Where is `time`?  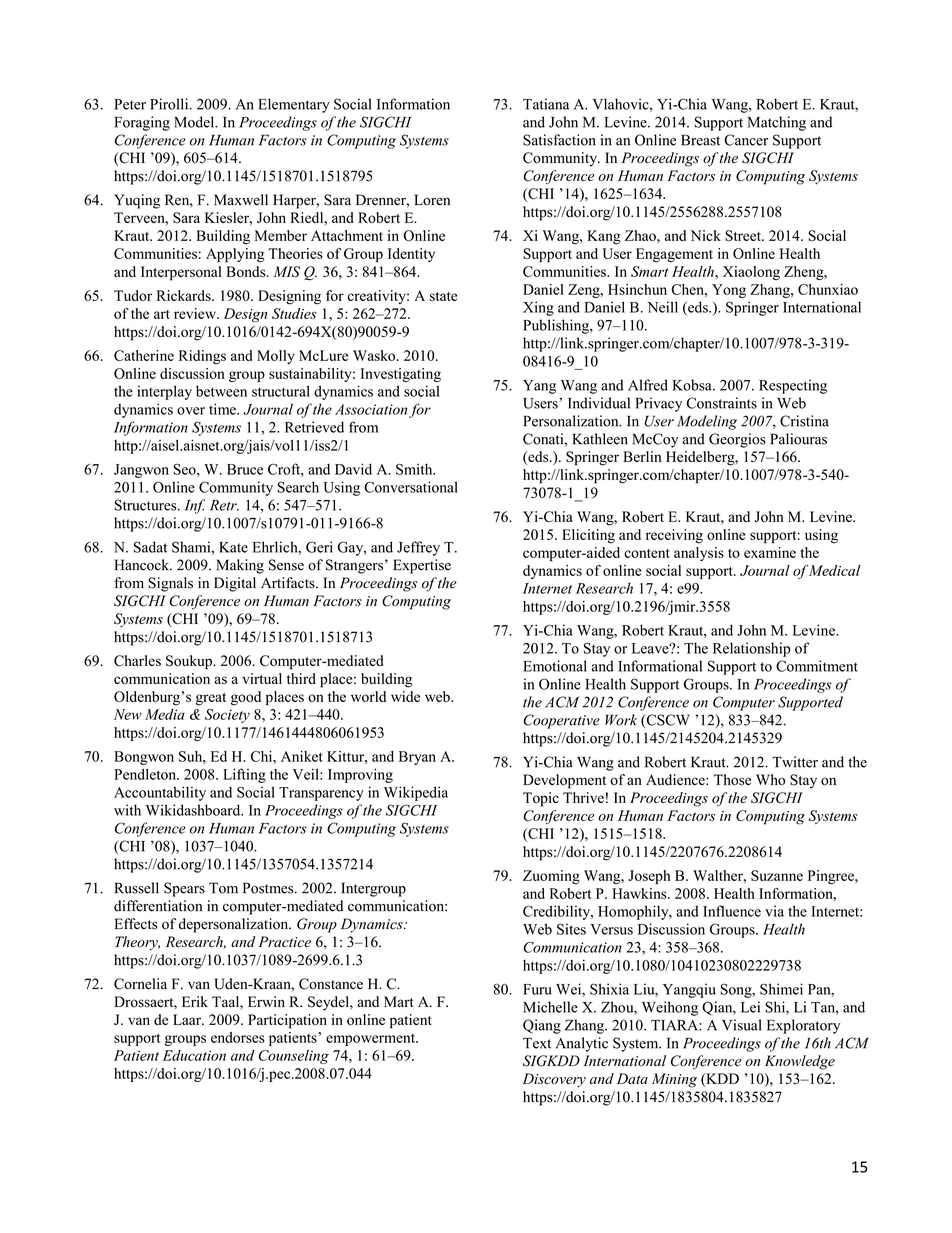
time is located at coordinates (223, 409).
